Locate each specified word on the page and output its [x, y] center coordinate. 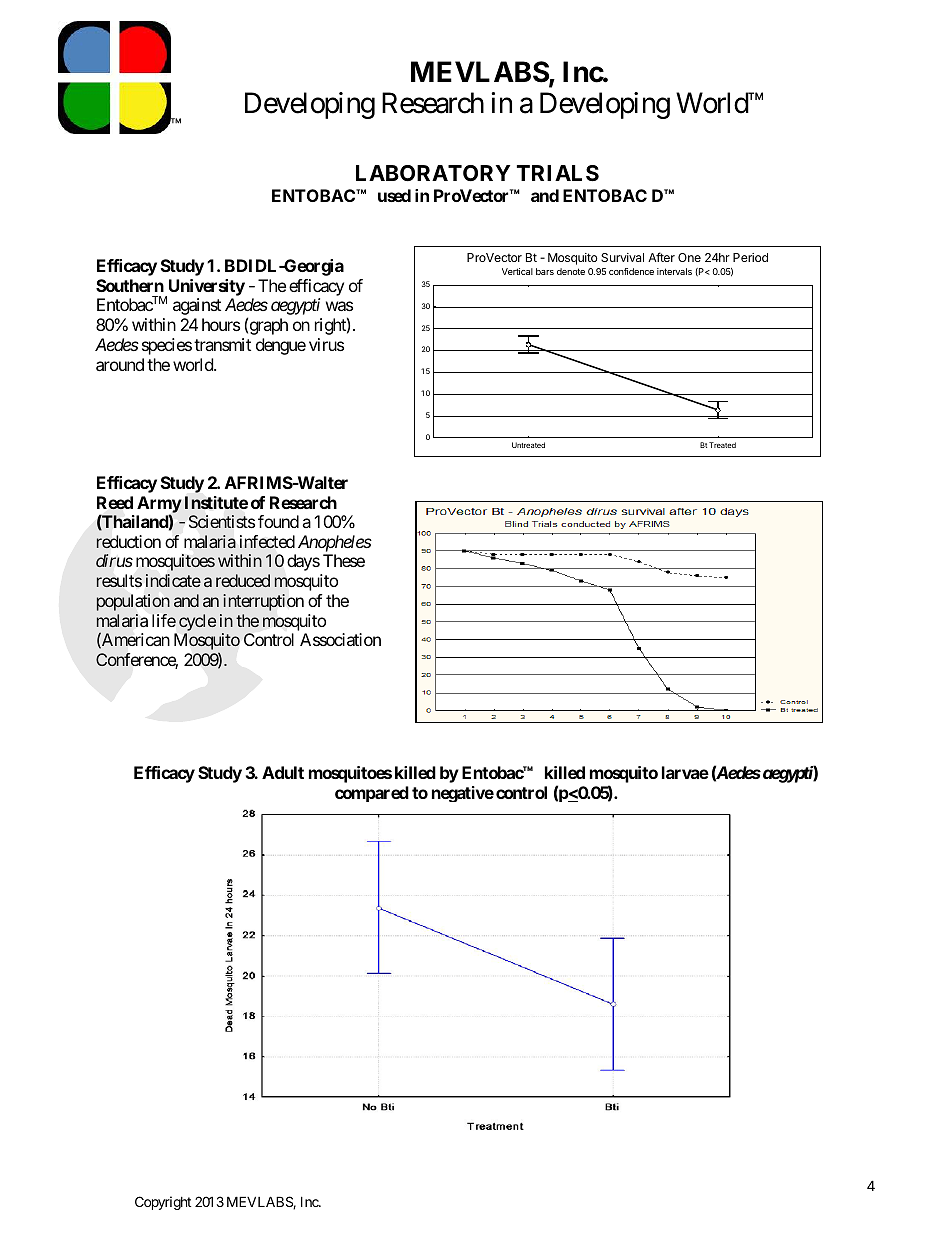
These [344, 560]
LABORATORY [433, 173]
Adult [283, 772]
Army [159, 505]
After [661, 257]
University [205, 288]
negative [463, 794]
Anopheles [335, 543]
